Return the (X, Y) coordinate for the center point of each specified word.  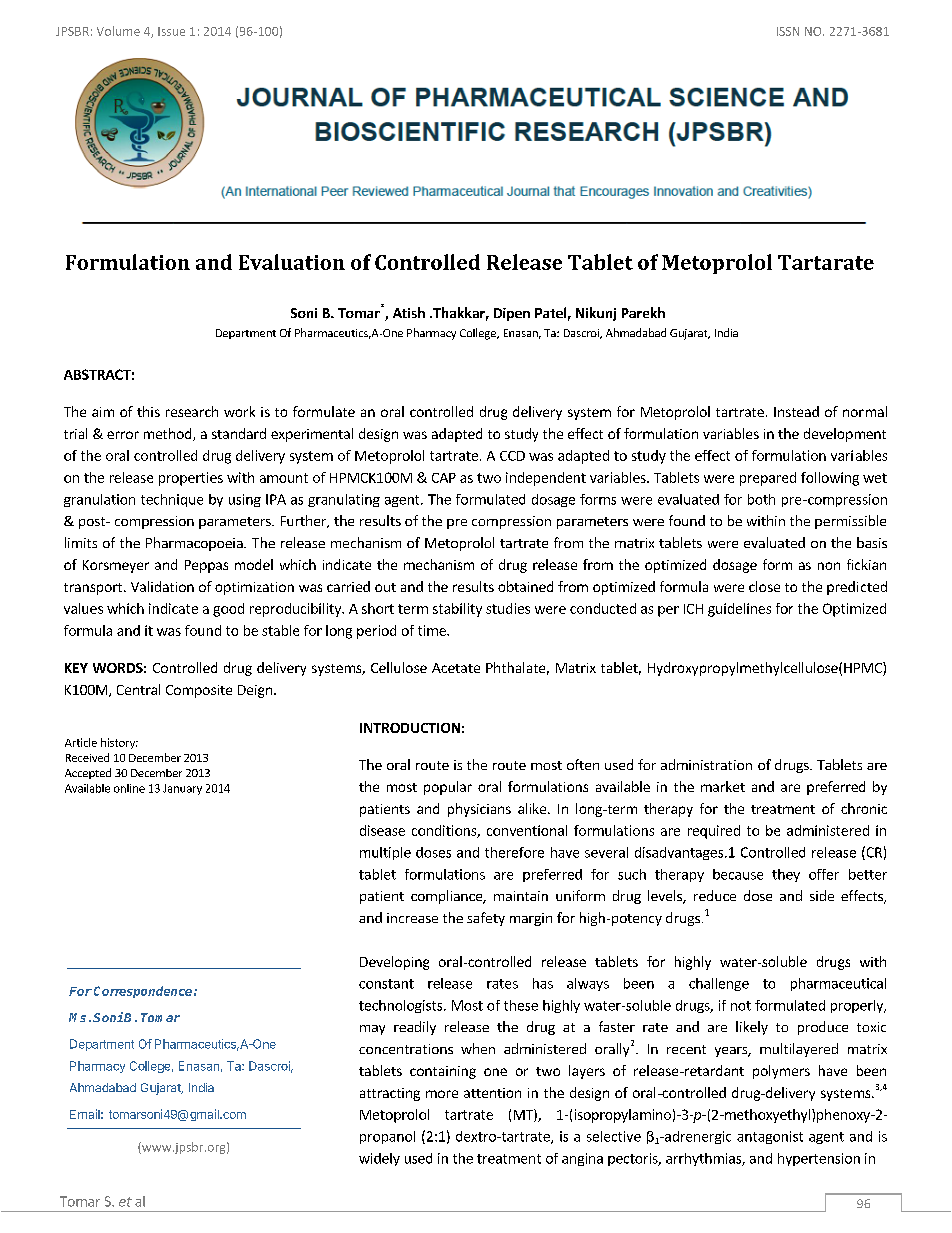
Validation (162, 586)
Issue (171, 31)
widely (379, 1159)
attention (492, 1093)
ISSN (788, 31)
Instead (796, 411)
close (764, 586)
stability (457, 610)
